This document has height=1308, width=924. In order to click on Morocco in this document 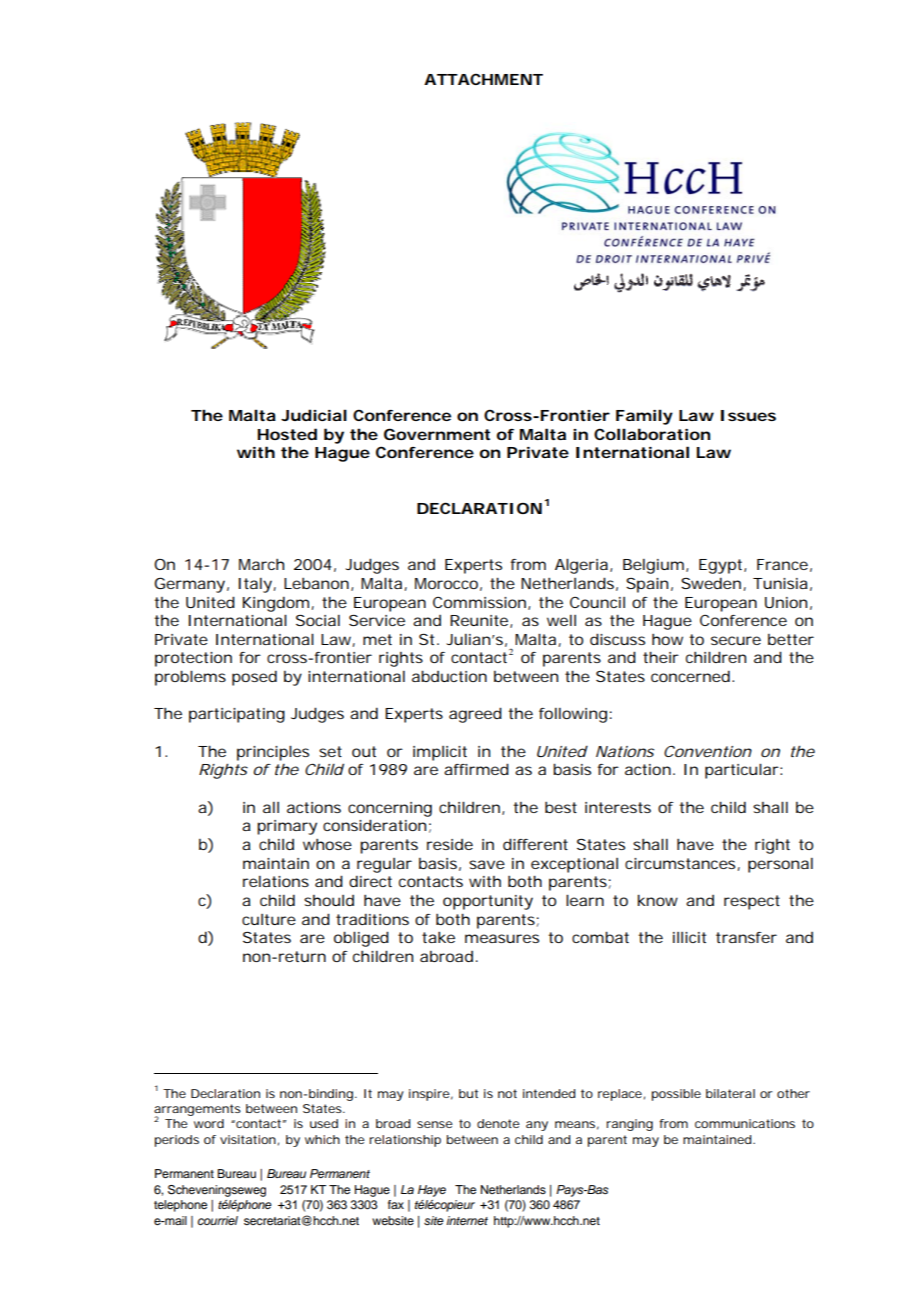, I will do `click(446, 583)`.
